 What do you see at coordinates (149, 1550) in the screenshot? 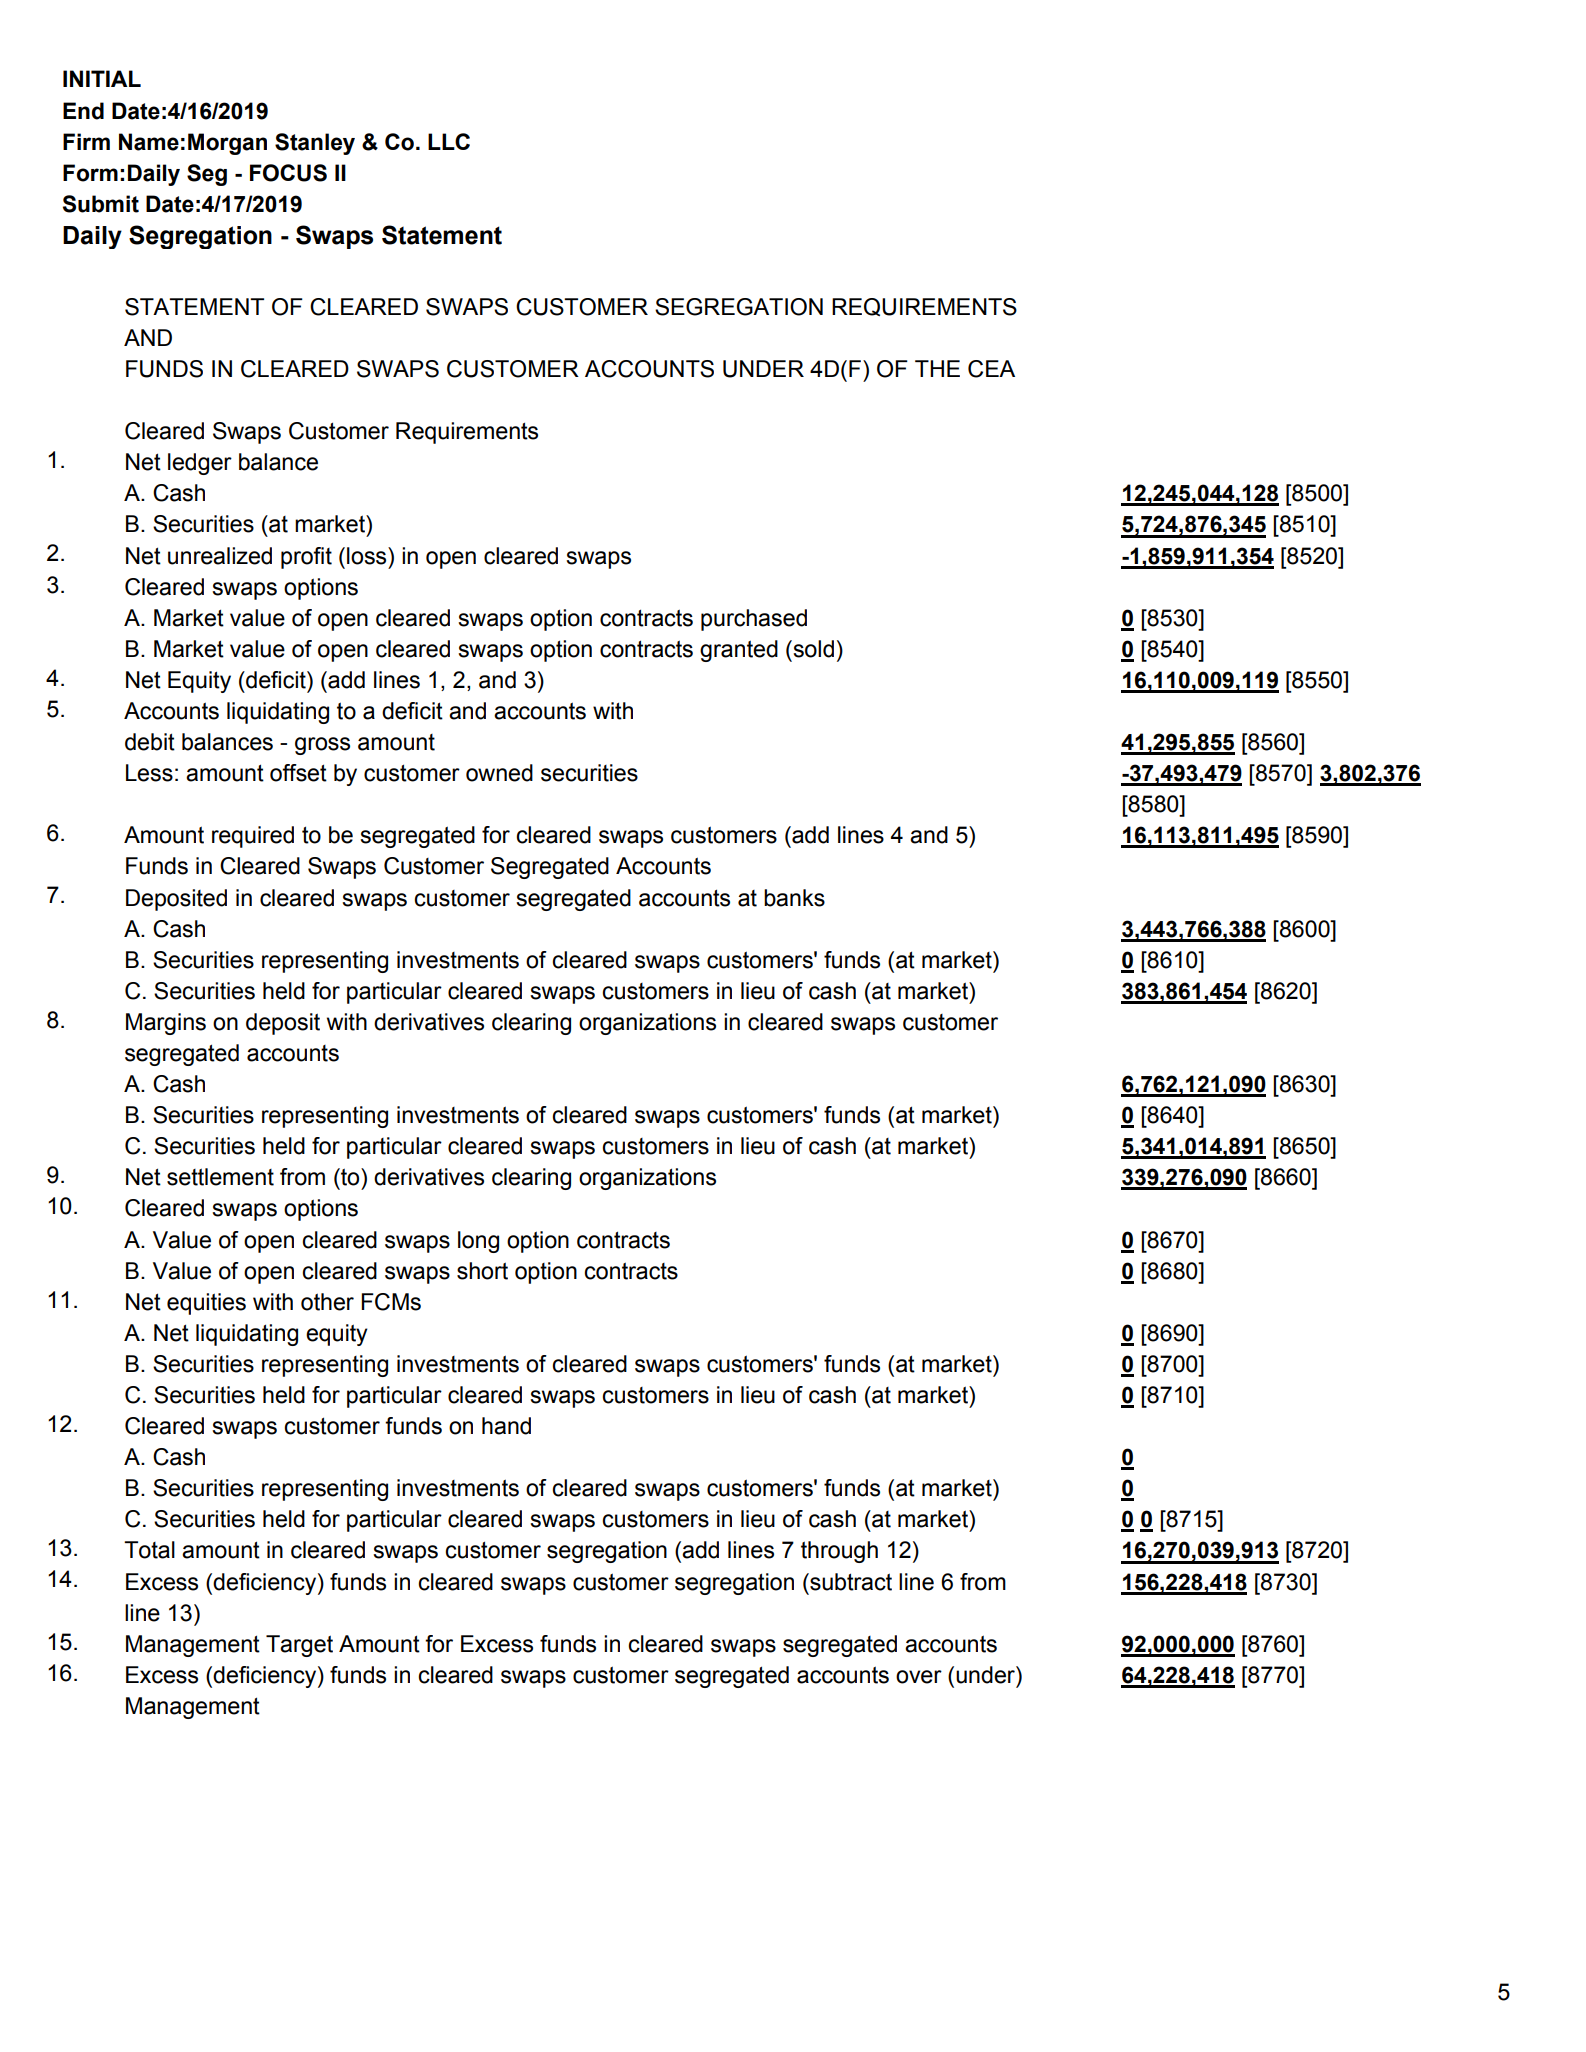
I see `Total` at bounding box center [149, 1550].
